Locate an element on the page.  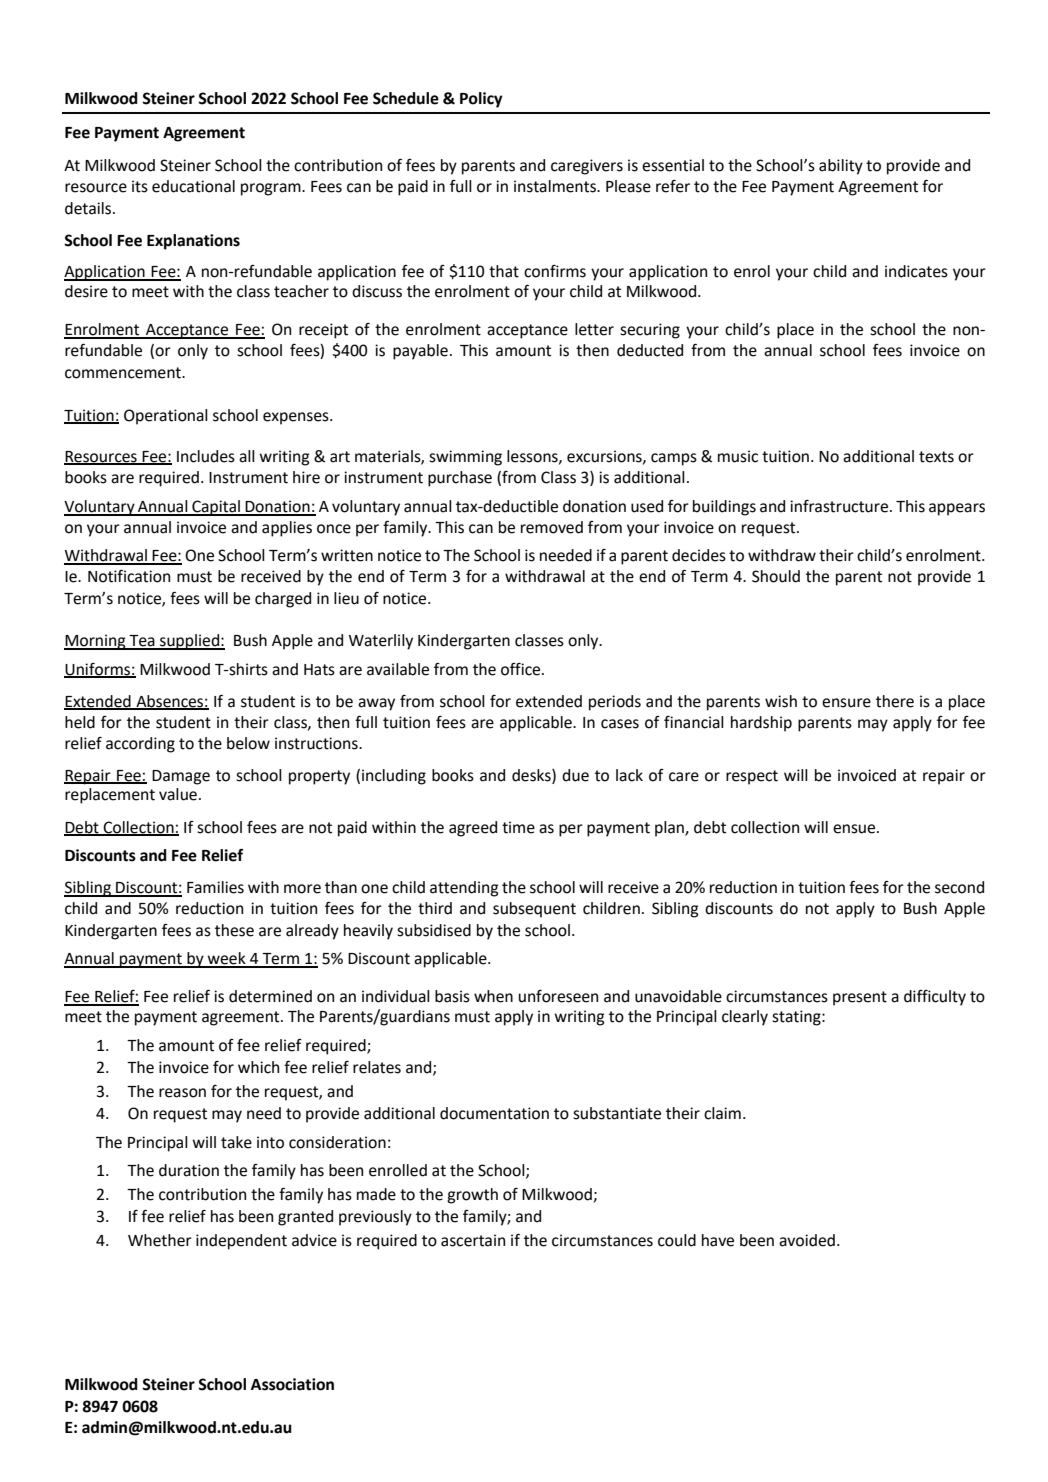
subsequent is located at coordinates (534, 910).
